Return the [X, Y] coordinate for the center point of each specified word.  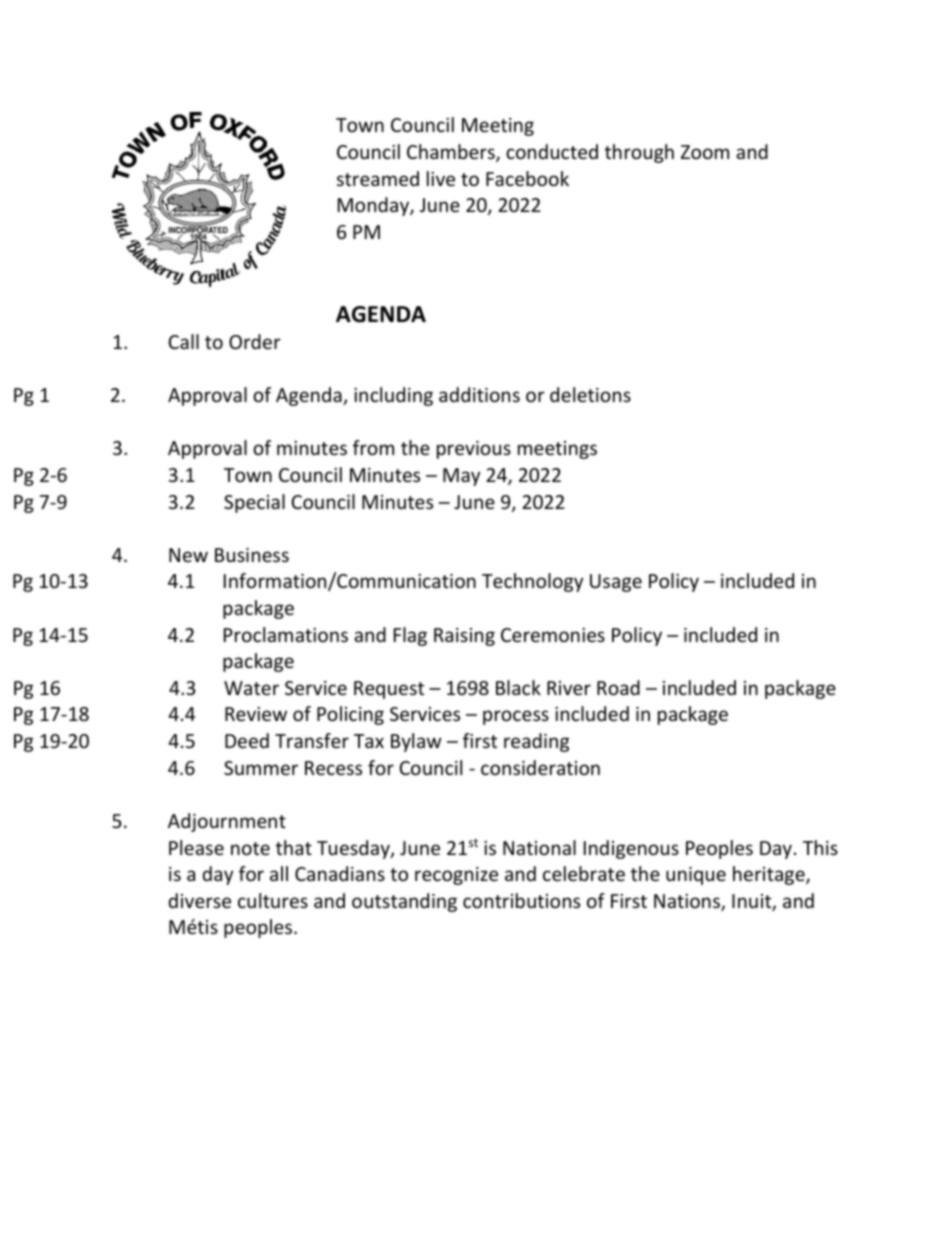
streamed [378, 178]
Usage [616, 583]
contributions [521, 900]
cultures [273, 900]
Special [254, 503]
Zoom [705, 152]
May [461, 477]
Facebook [527, 178]
